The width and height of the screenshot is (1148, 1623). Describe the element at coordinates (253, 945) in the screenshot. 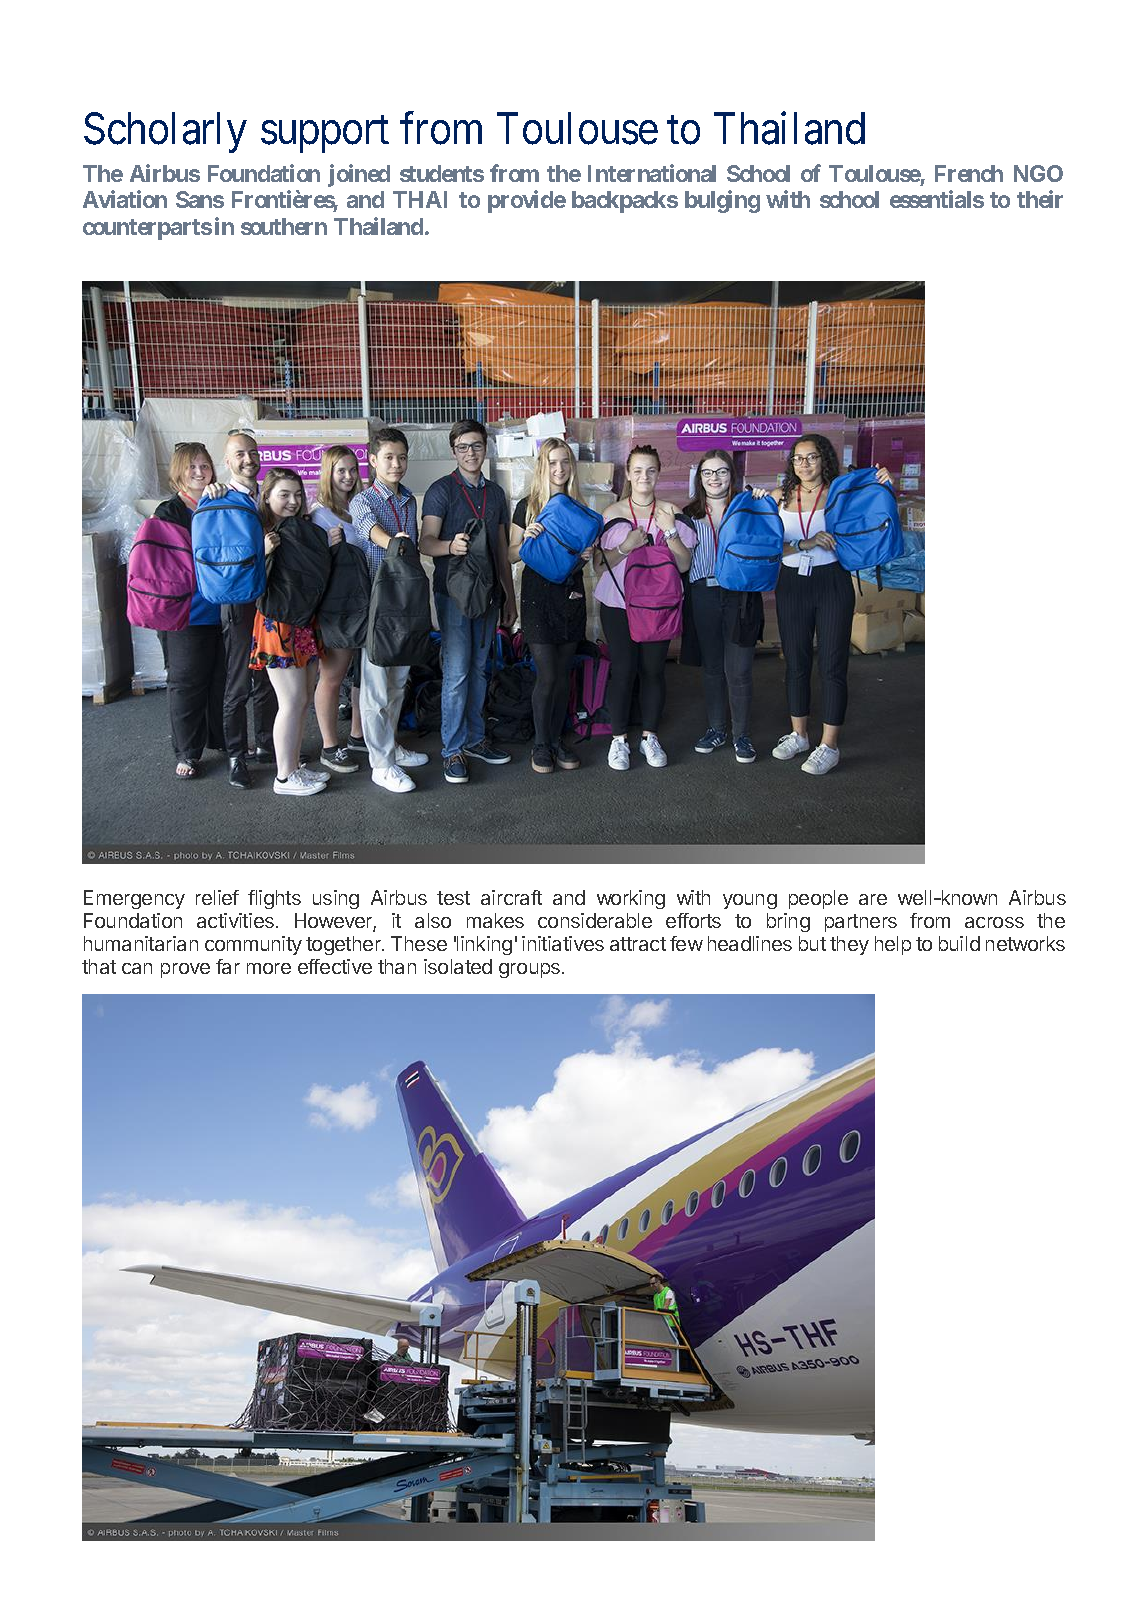

I see `community` at that location.
